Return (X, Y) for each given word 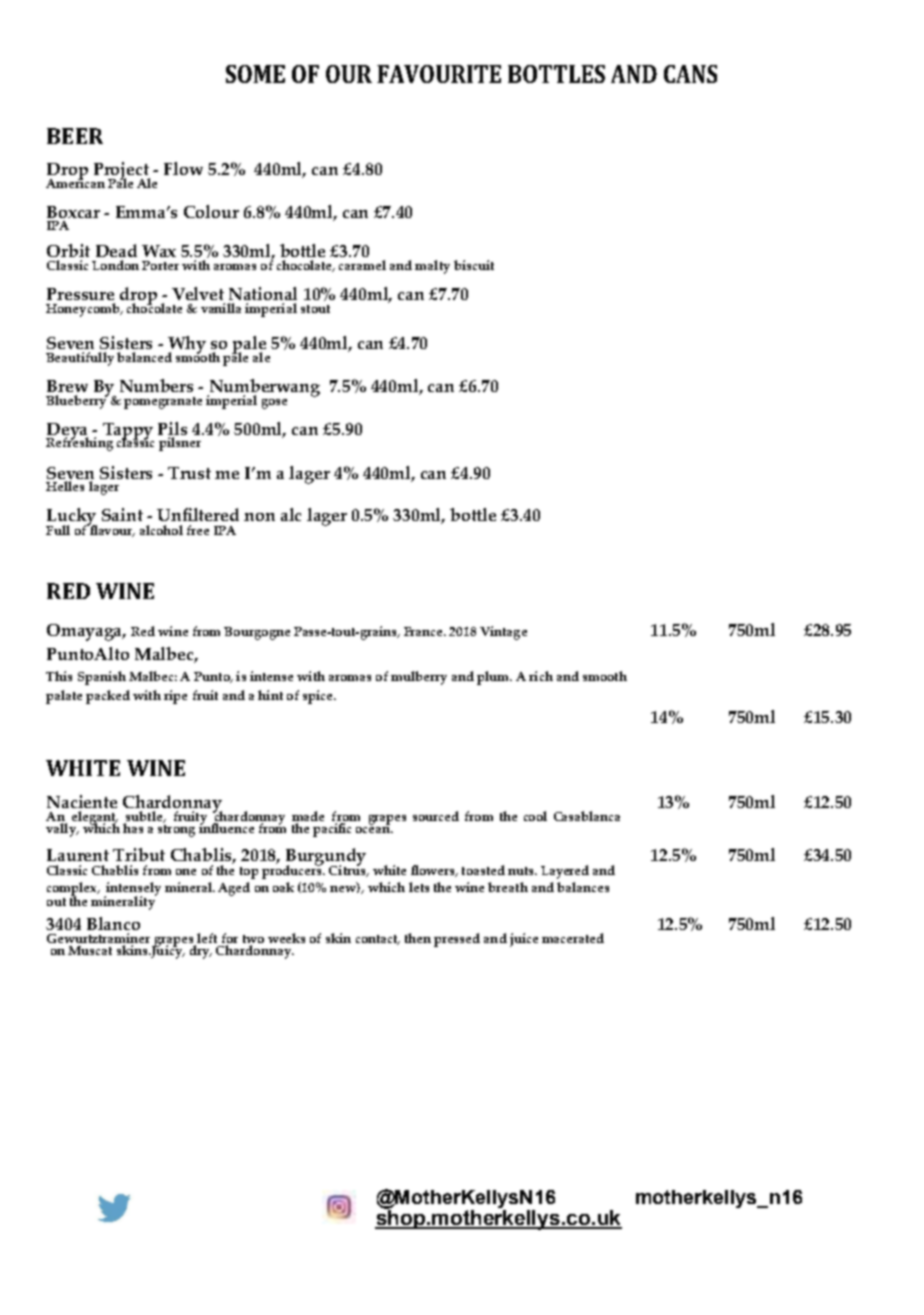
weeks (286, 938)
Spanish (102, 678)
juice (524, 940)
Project (122, 172)
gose (274, 404)
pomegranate (163, 403)
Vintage (503, 633)
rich (541, 676)
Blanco (113, 923)
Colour (211, 211)
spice (319, 697)
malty (432, 267)
